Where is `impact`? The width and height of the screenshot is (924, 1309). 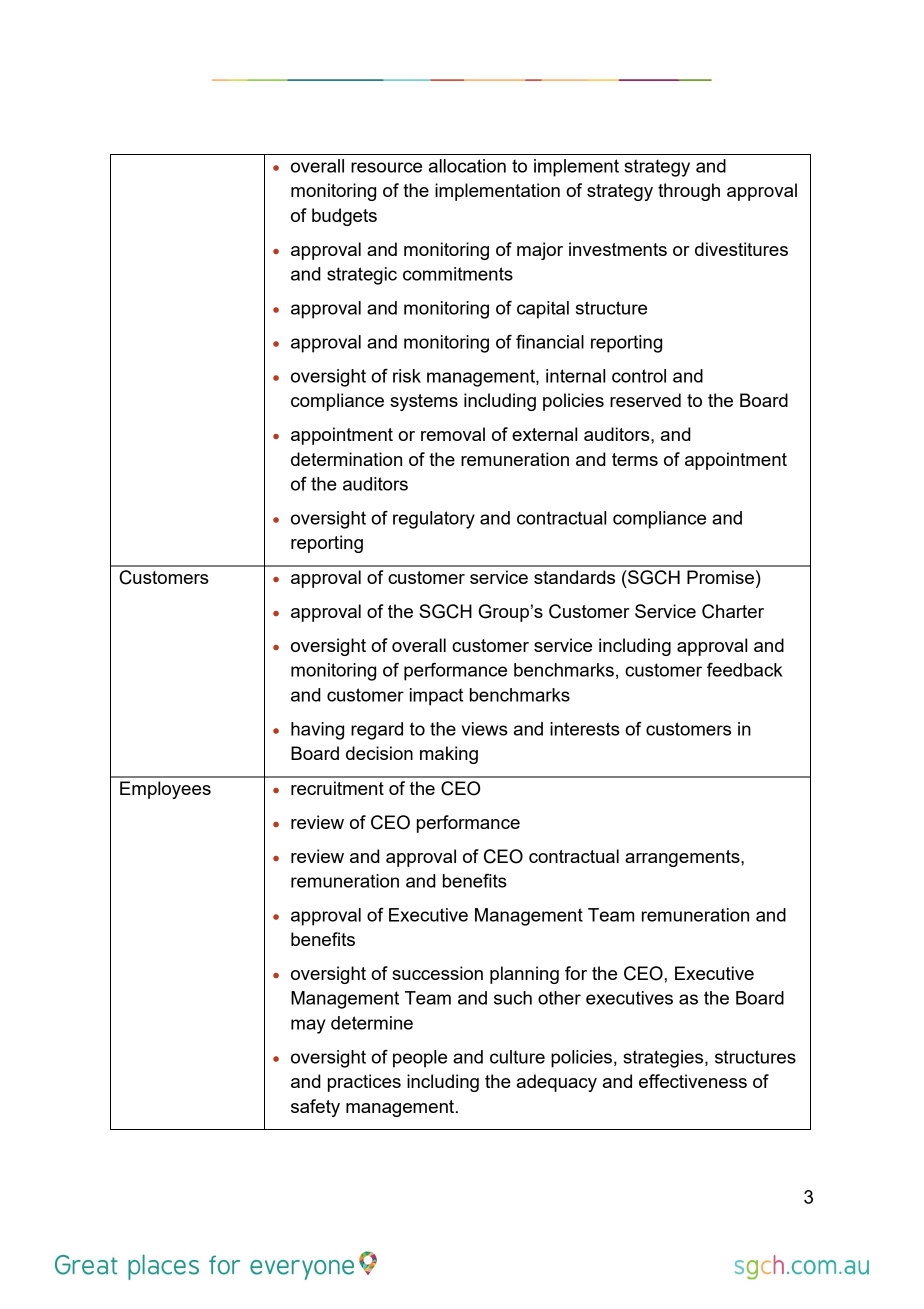 impact is located at coordinates (436, 697).
